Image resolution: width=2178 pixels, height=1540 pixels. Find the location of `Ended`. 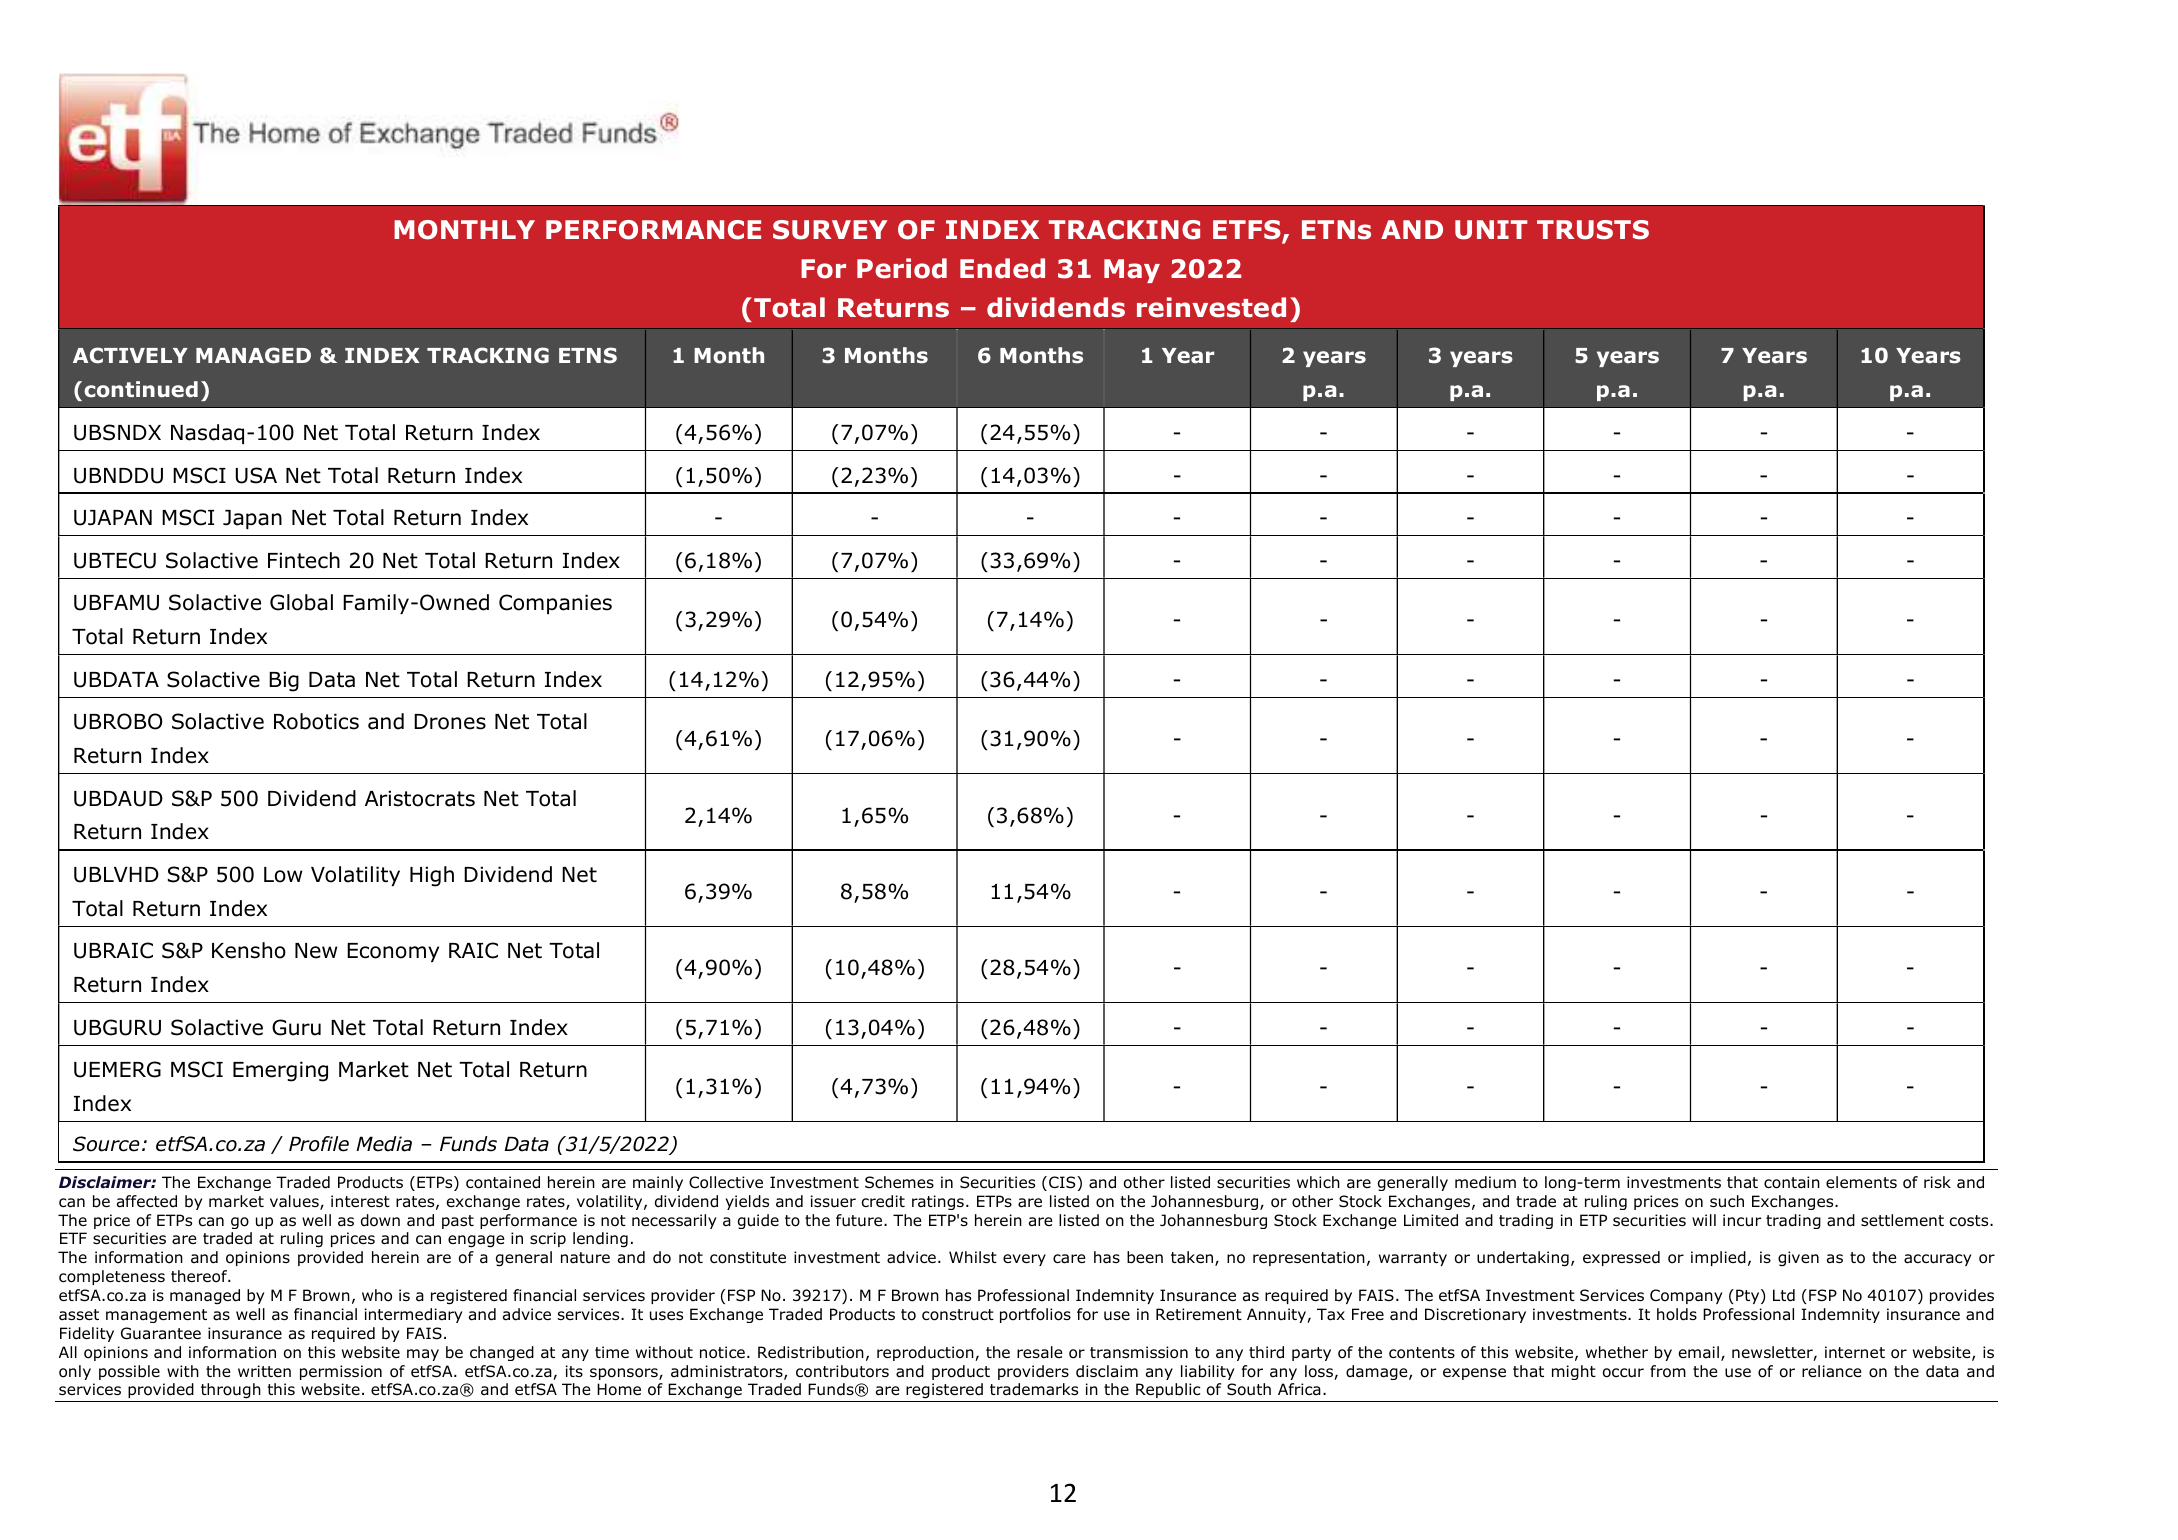

Ended is located at coordinates (1002, 268).
